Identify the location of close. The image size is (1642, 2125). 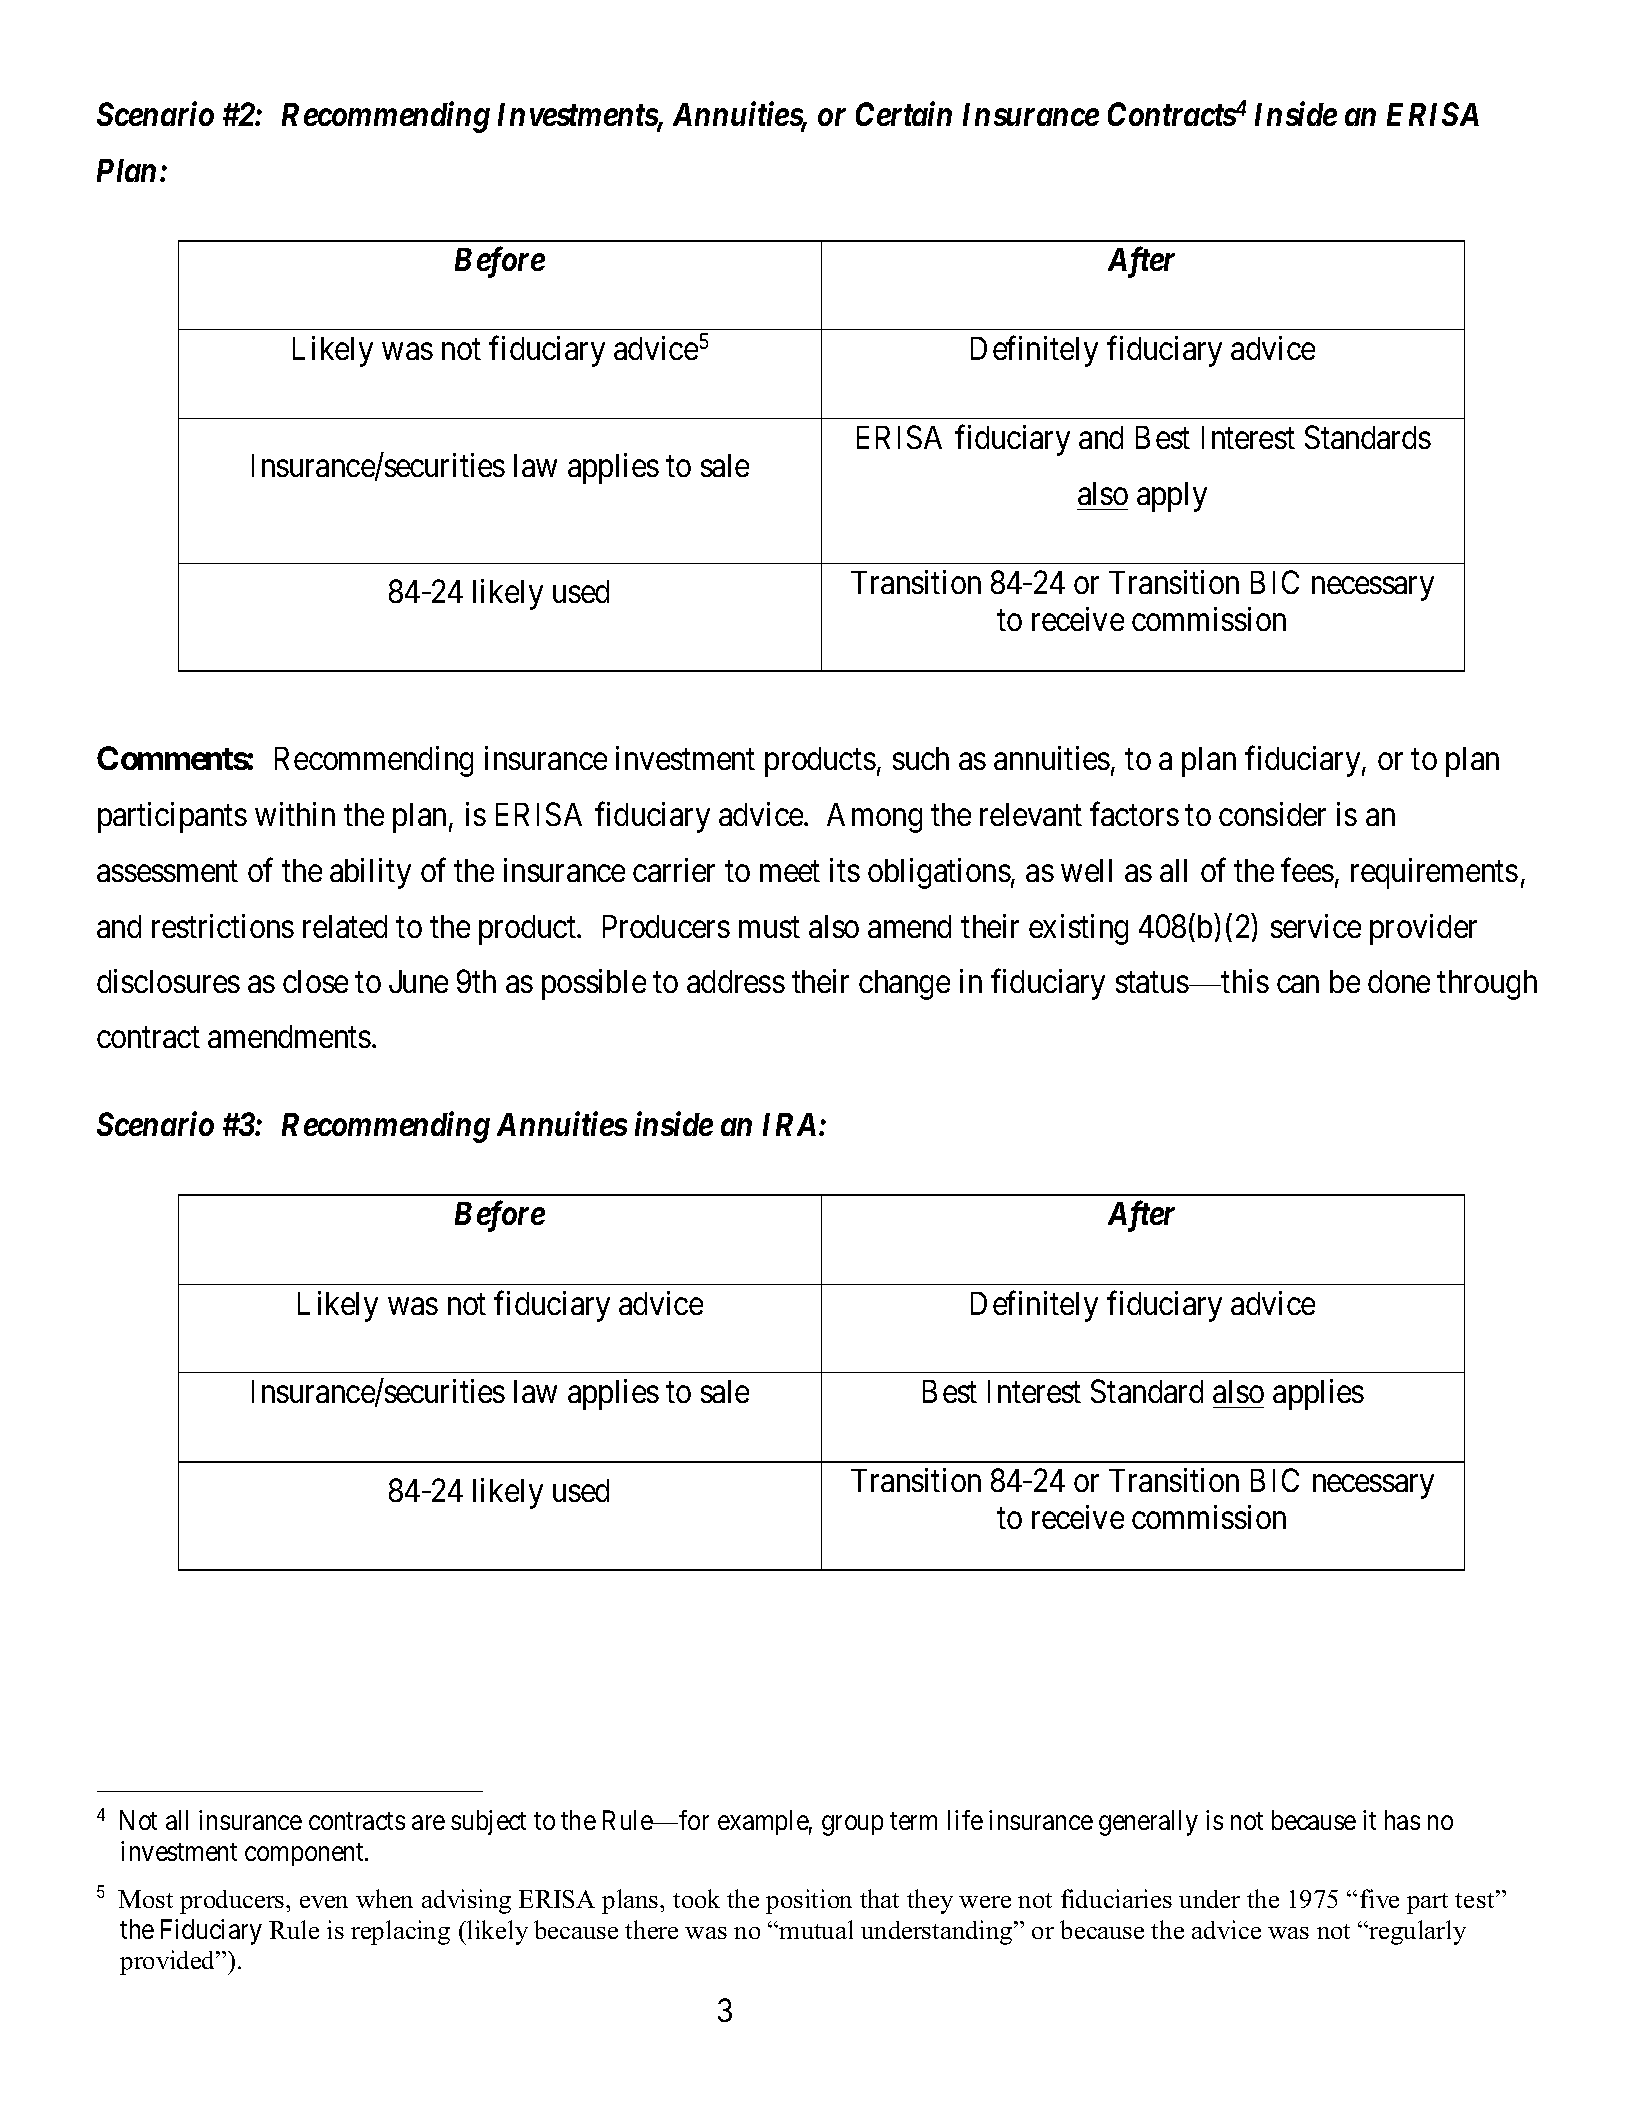
(315, 981).
